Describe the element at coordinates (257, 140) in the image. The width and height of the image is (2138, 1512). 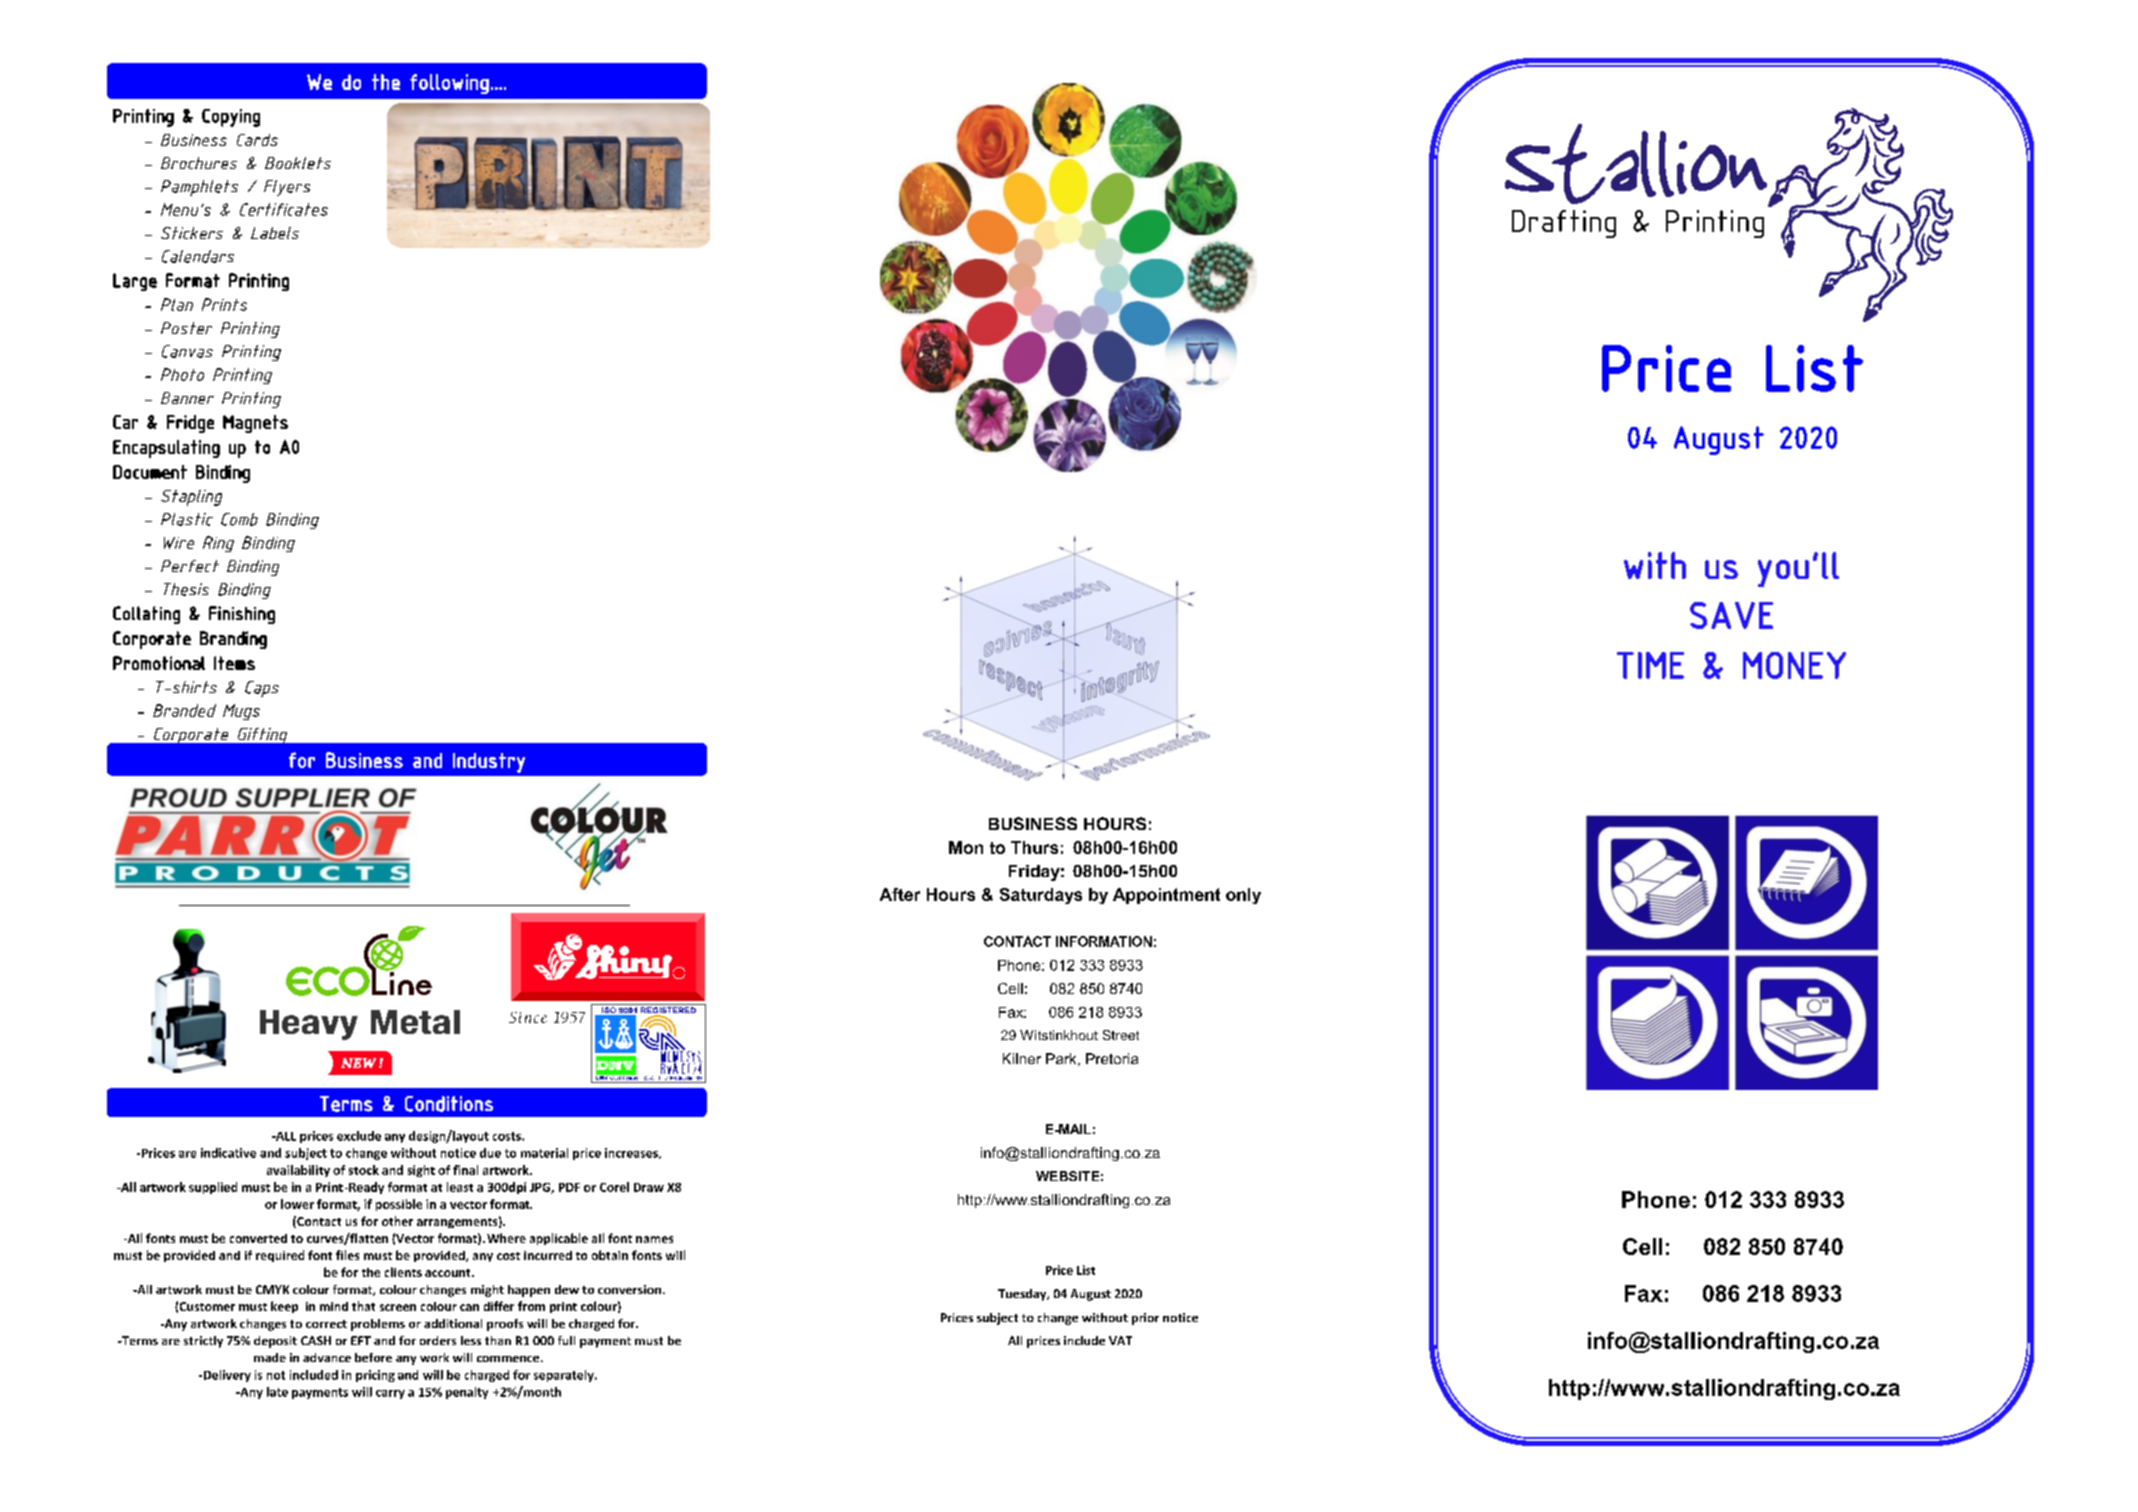
I see `Cards` at that location.
